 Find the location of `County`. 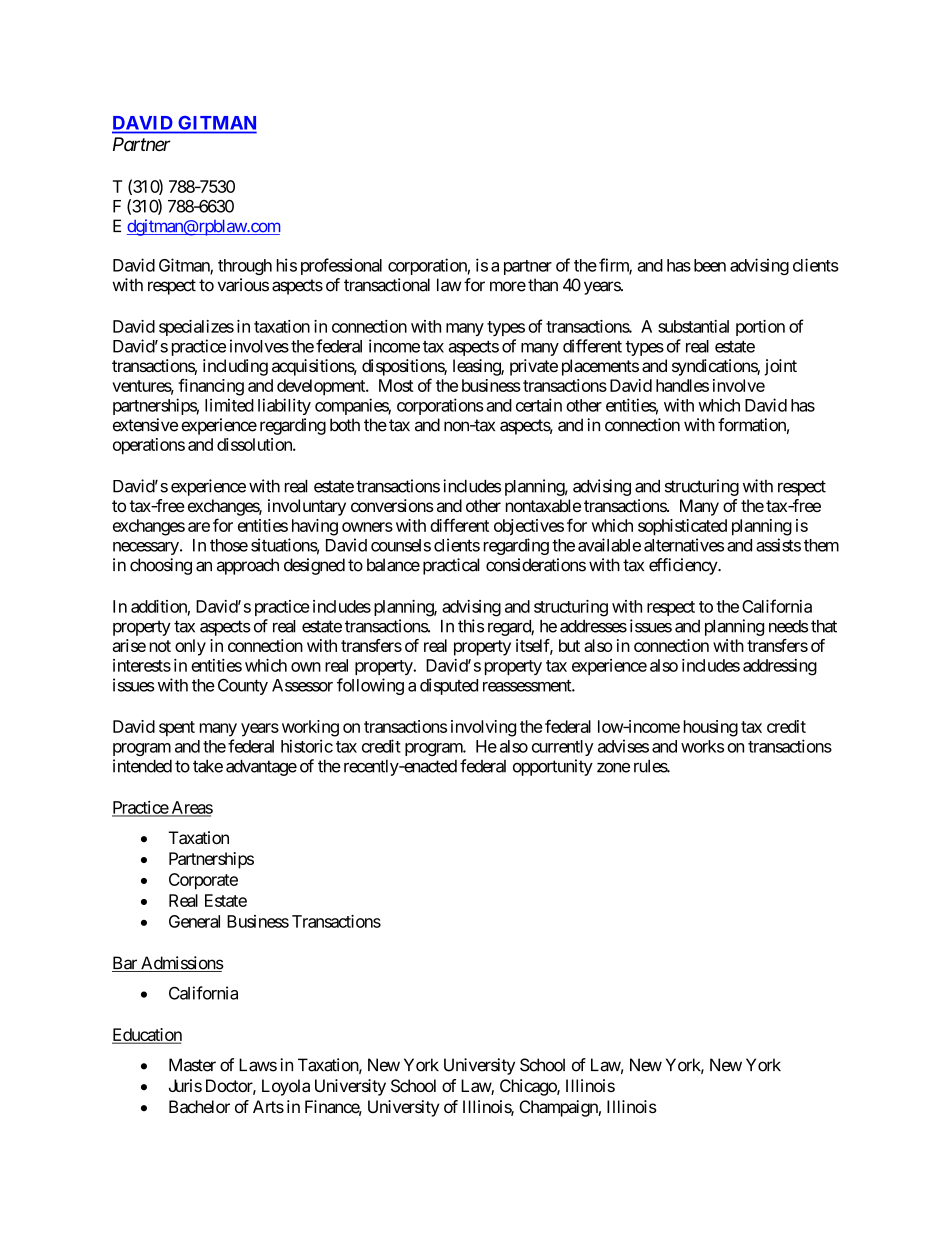

County is located at coordinates (243, 686).
